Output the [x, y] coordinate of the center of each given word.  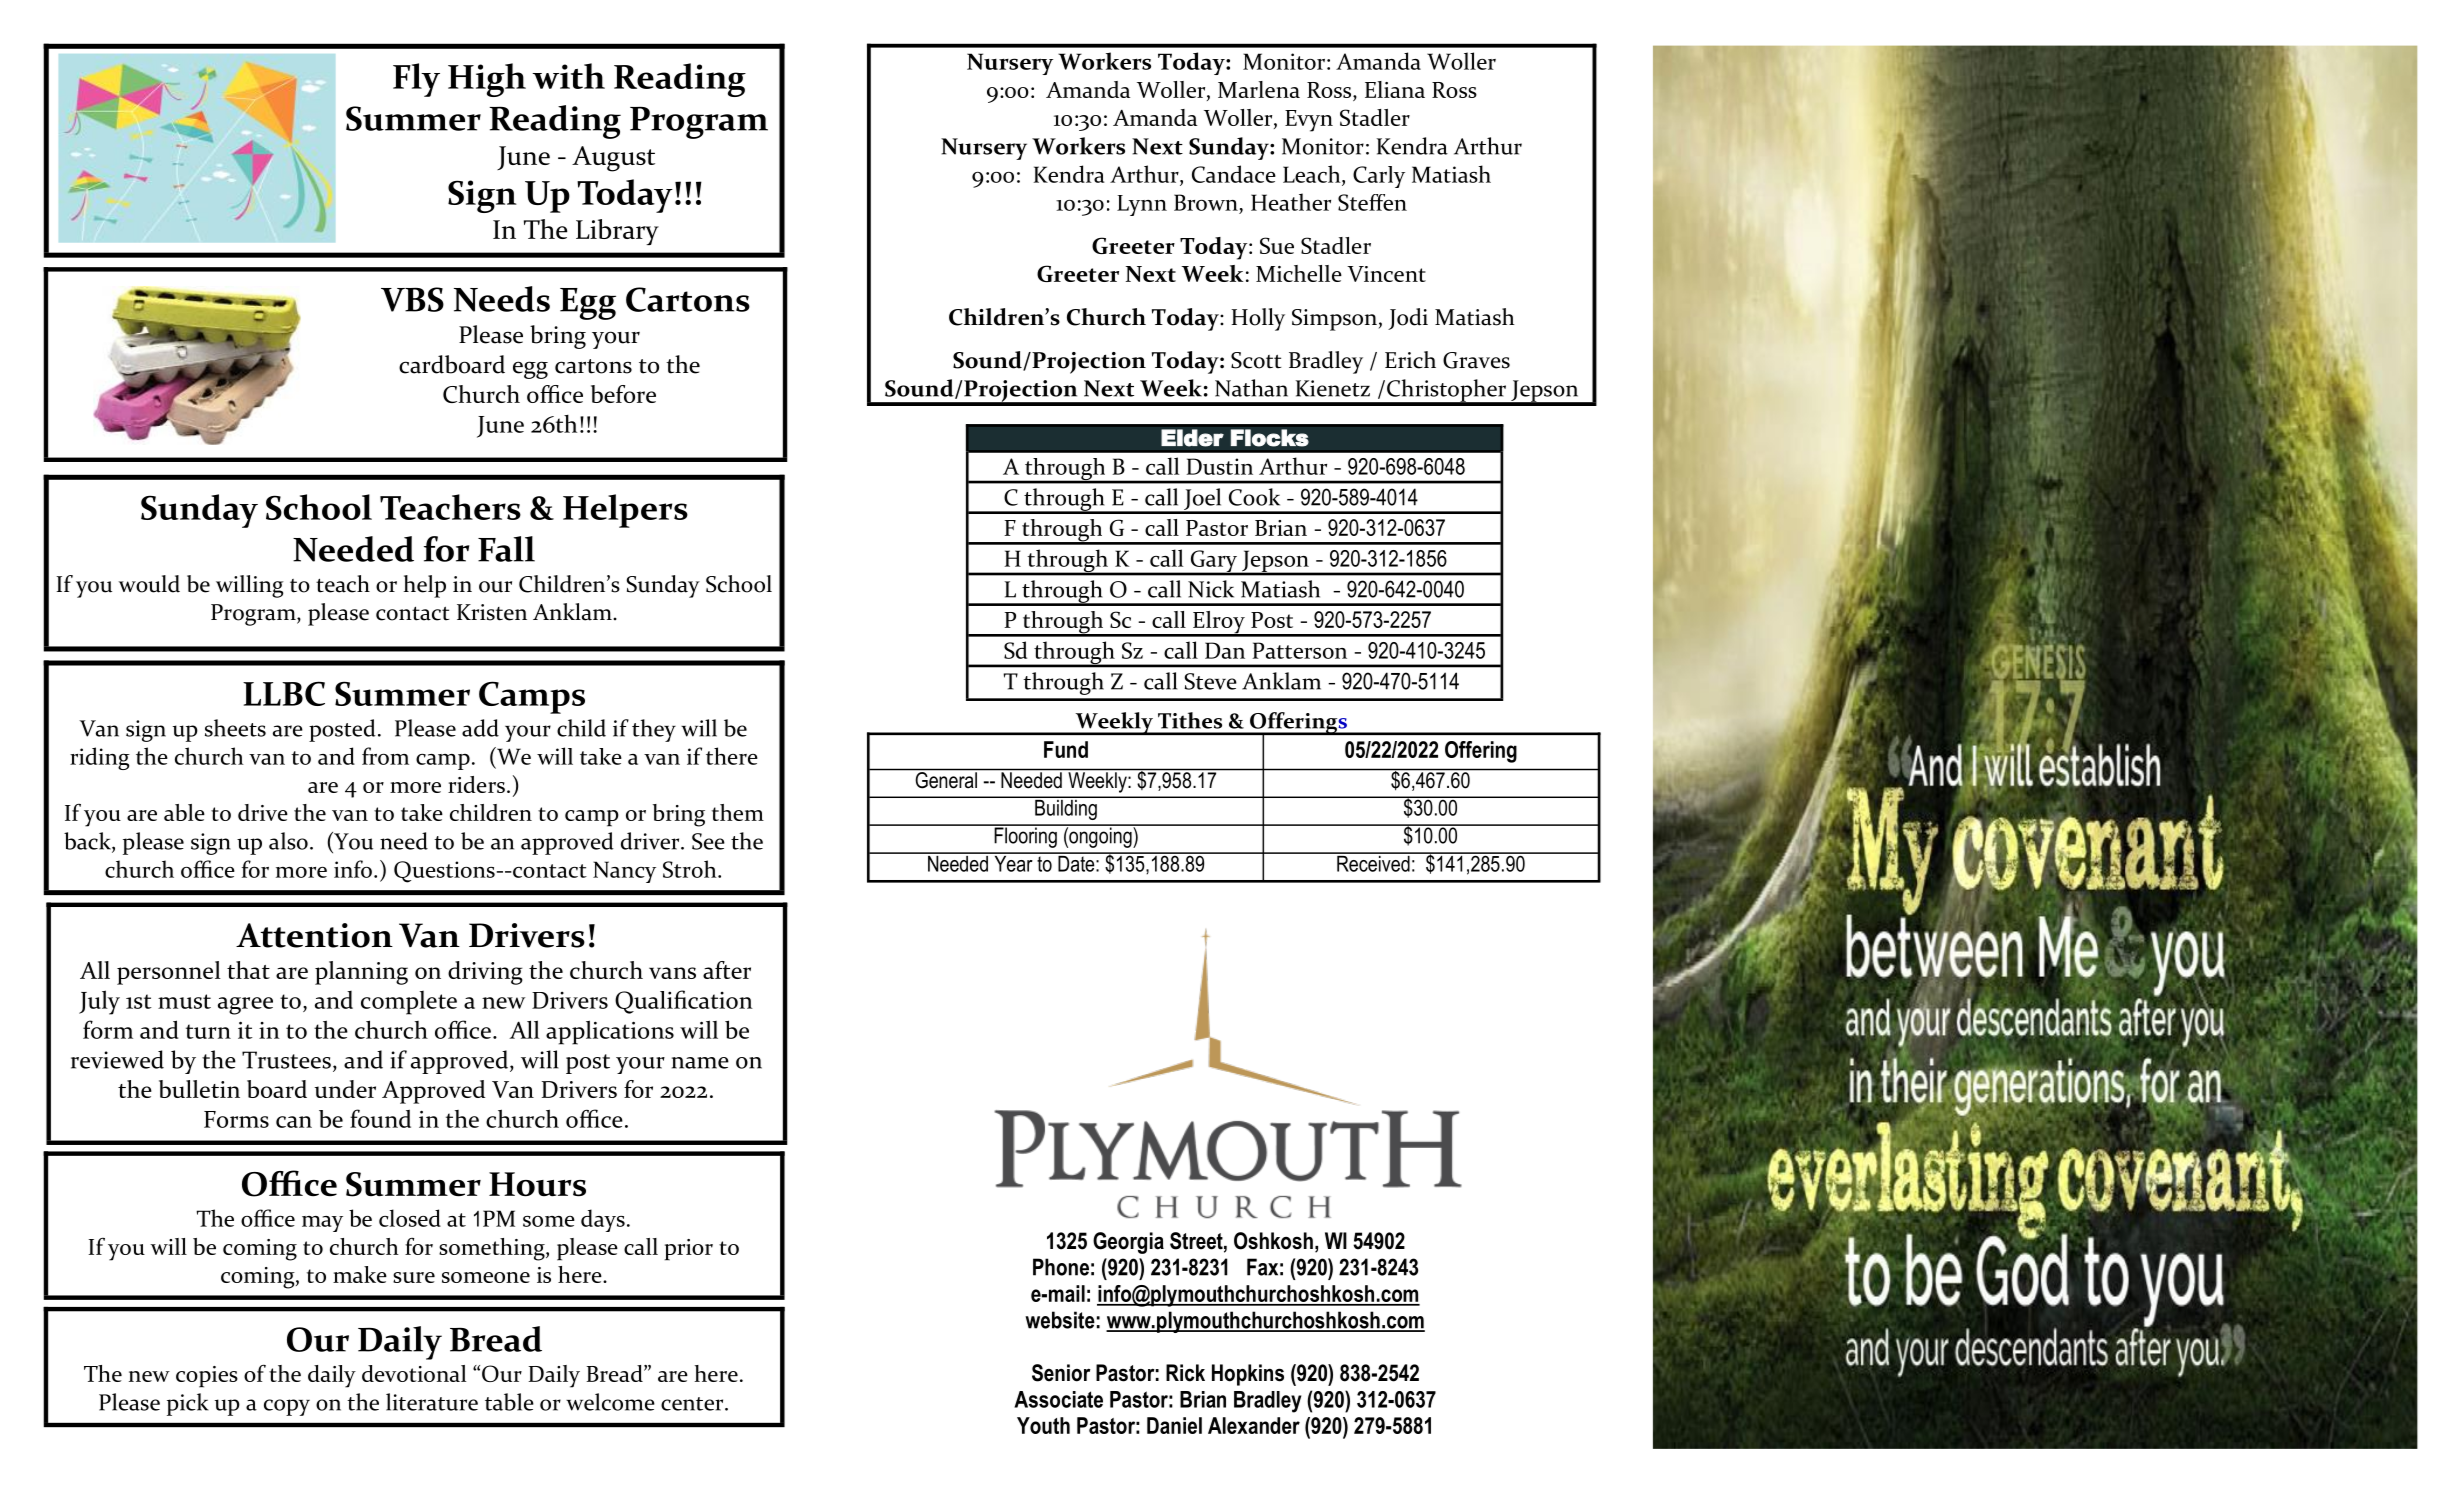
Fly [416, 80]
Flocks [1269, 438]
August [613, 159]
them [738, 812]
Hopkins [1248, 1375]
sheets [235, 728]
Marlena [1259, 89]
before [623, 394]
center [693, 1404]
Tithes [1190, 720]
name [700, 1063]
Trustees [286, 1060]
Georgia [1128, 1243]
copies [207, 1377]
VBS [412, 299]
